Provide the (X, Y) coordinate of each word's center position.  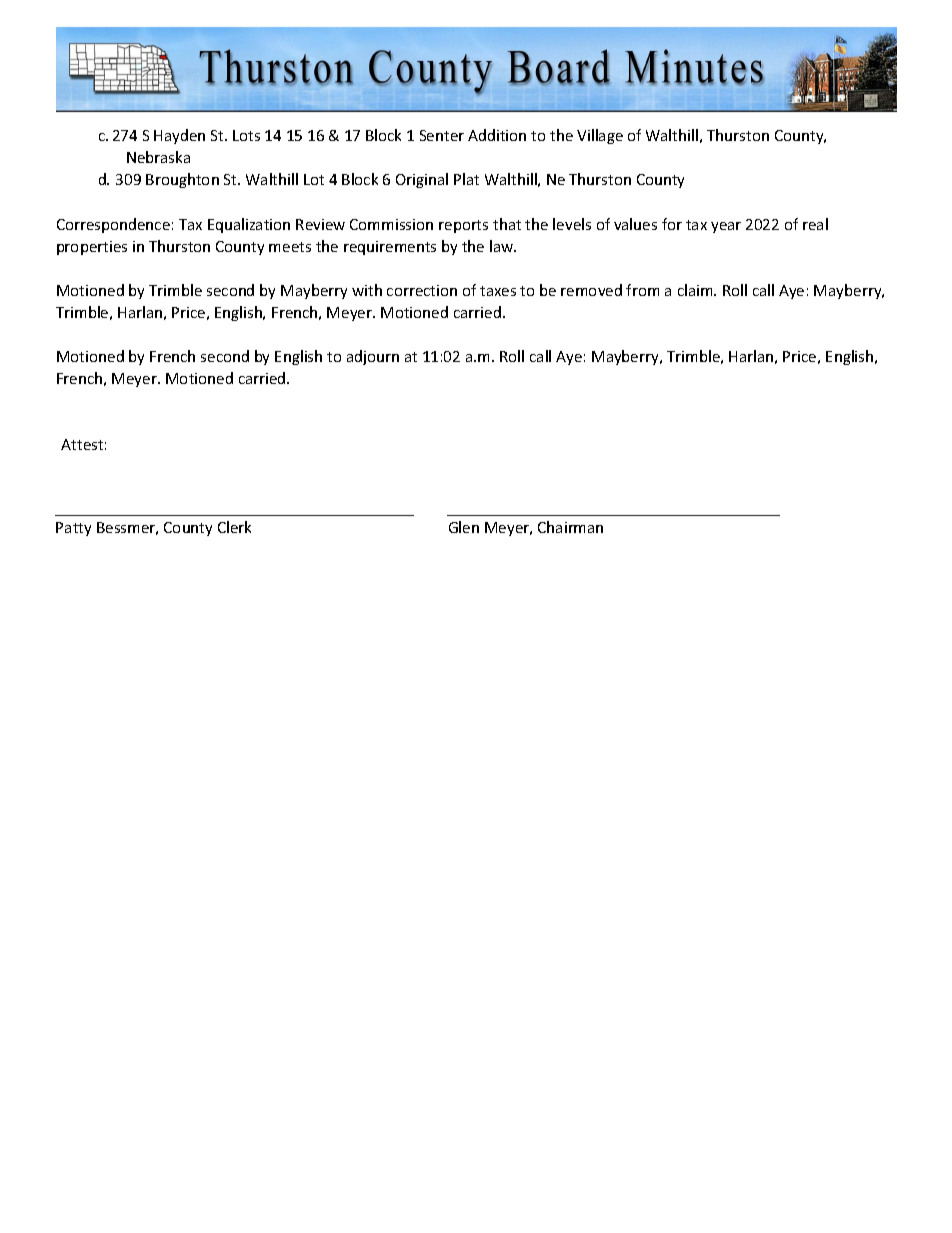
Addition (497, 135)
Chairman (570, 527)
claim (696, 290)
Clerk (234, 527)
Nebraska (158, 157)
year (726, 227)
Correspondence (113, 225)
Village (600, 136)
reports (463, 226)
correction (422, 290)
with (367, 290)
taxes (498, 291)
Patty (73, 529)
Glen (464, 527)
